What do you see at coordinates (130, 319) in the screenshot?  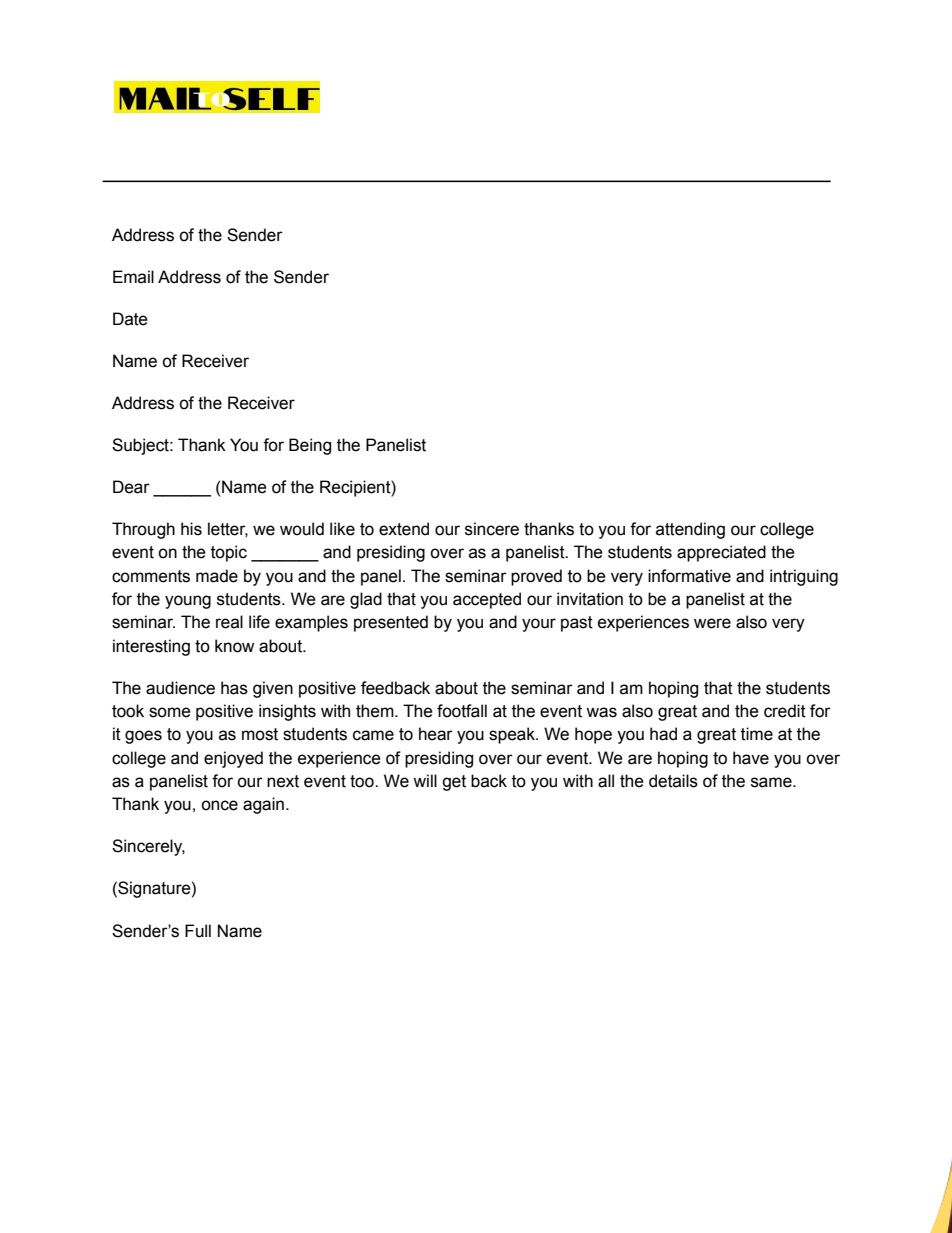 I see `Date` at bounding box center [130, 319].
